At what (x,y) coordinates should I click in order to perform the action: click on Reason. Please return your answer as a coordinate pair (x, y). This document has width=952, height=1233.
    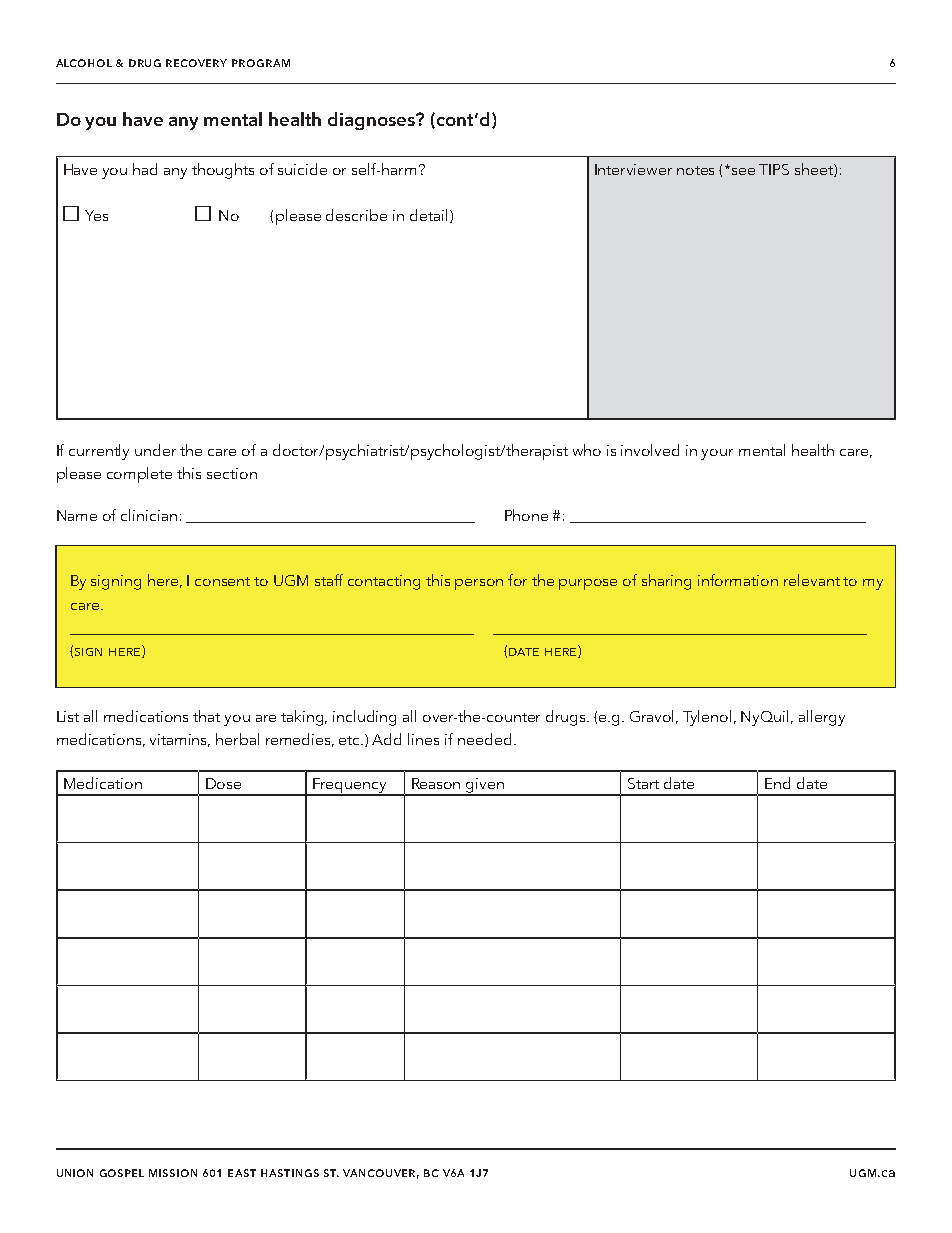
    Looking at the image, I should click on (436, 783).
